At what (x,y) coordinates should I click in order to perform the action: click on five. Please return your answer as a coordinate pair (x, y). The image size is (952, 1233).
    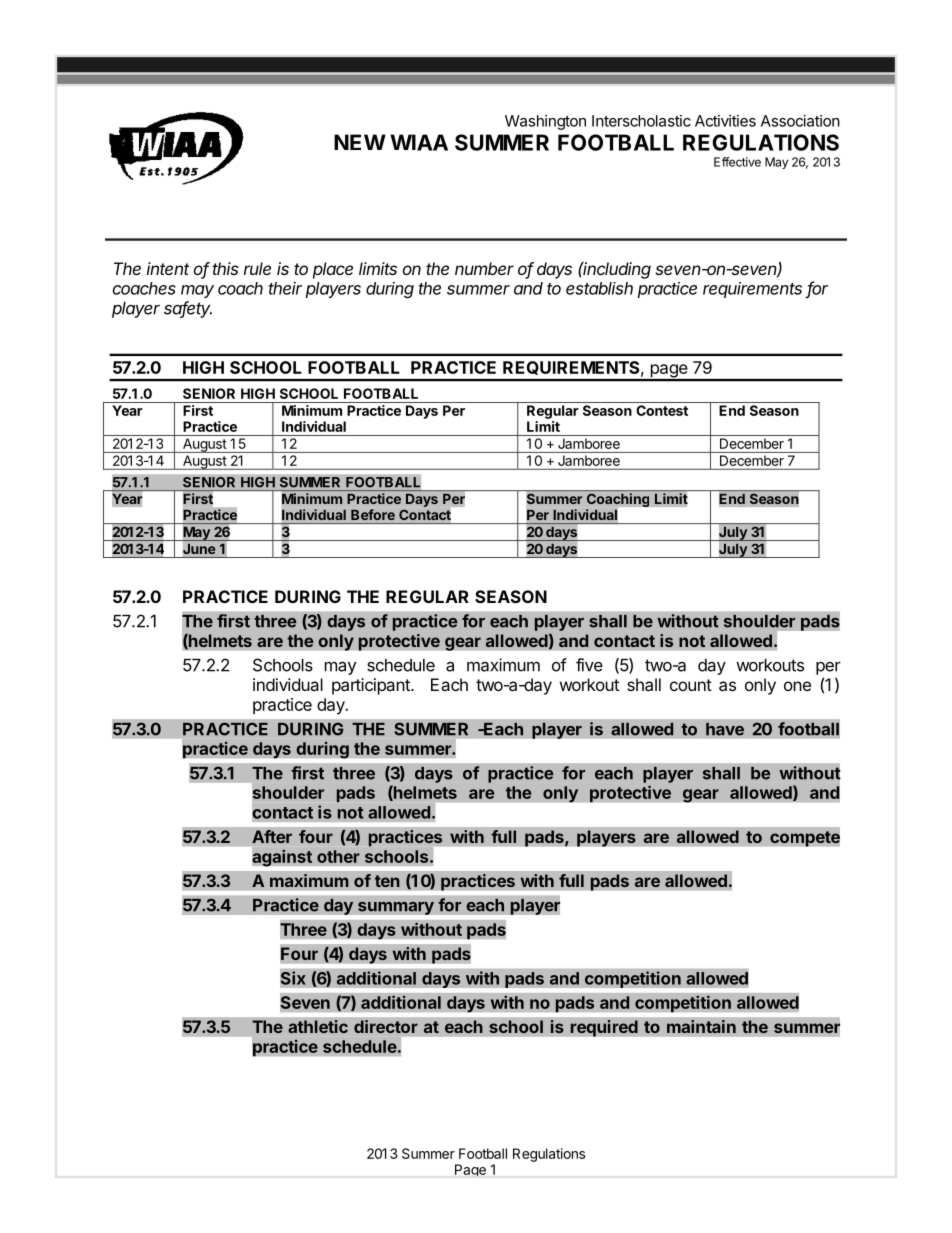
    Looking at the image, I should click on (589, 665).
